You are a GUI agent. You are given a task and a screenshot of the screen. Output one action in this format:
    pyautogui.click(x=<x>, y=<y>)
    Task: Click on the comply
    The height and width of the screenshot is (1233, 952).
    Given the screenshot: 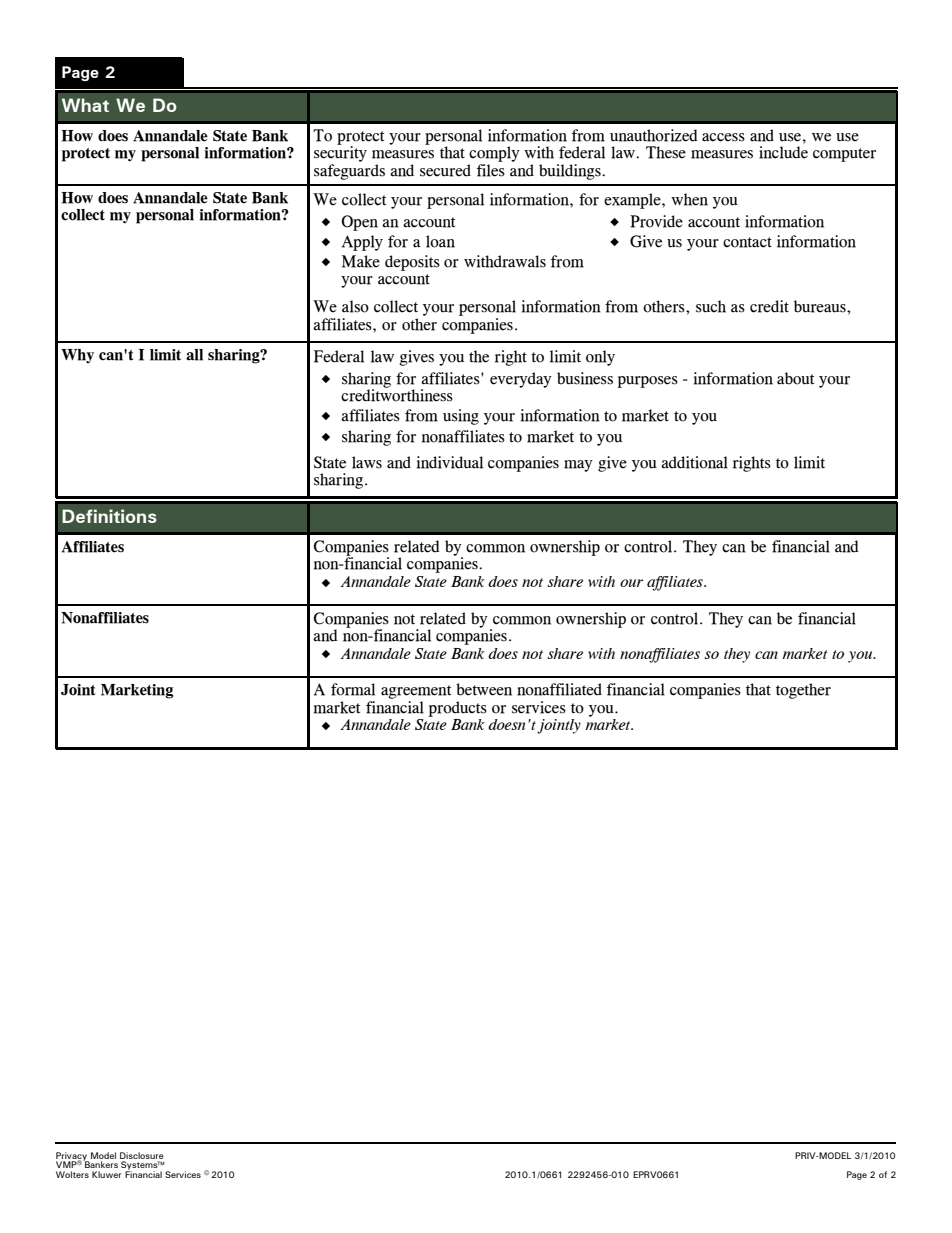 What is the action you would take?
    pyautogui.click(x=494, y=155)
